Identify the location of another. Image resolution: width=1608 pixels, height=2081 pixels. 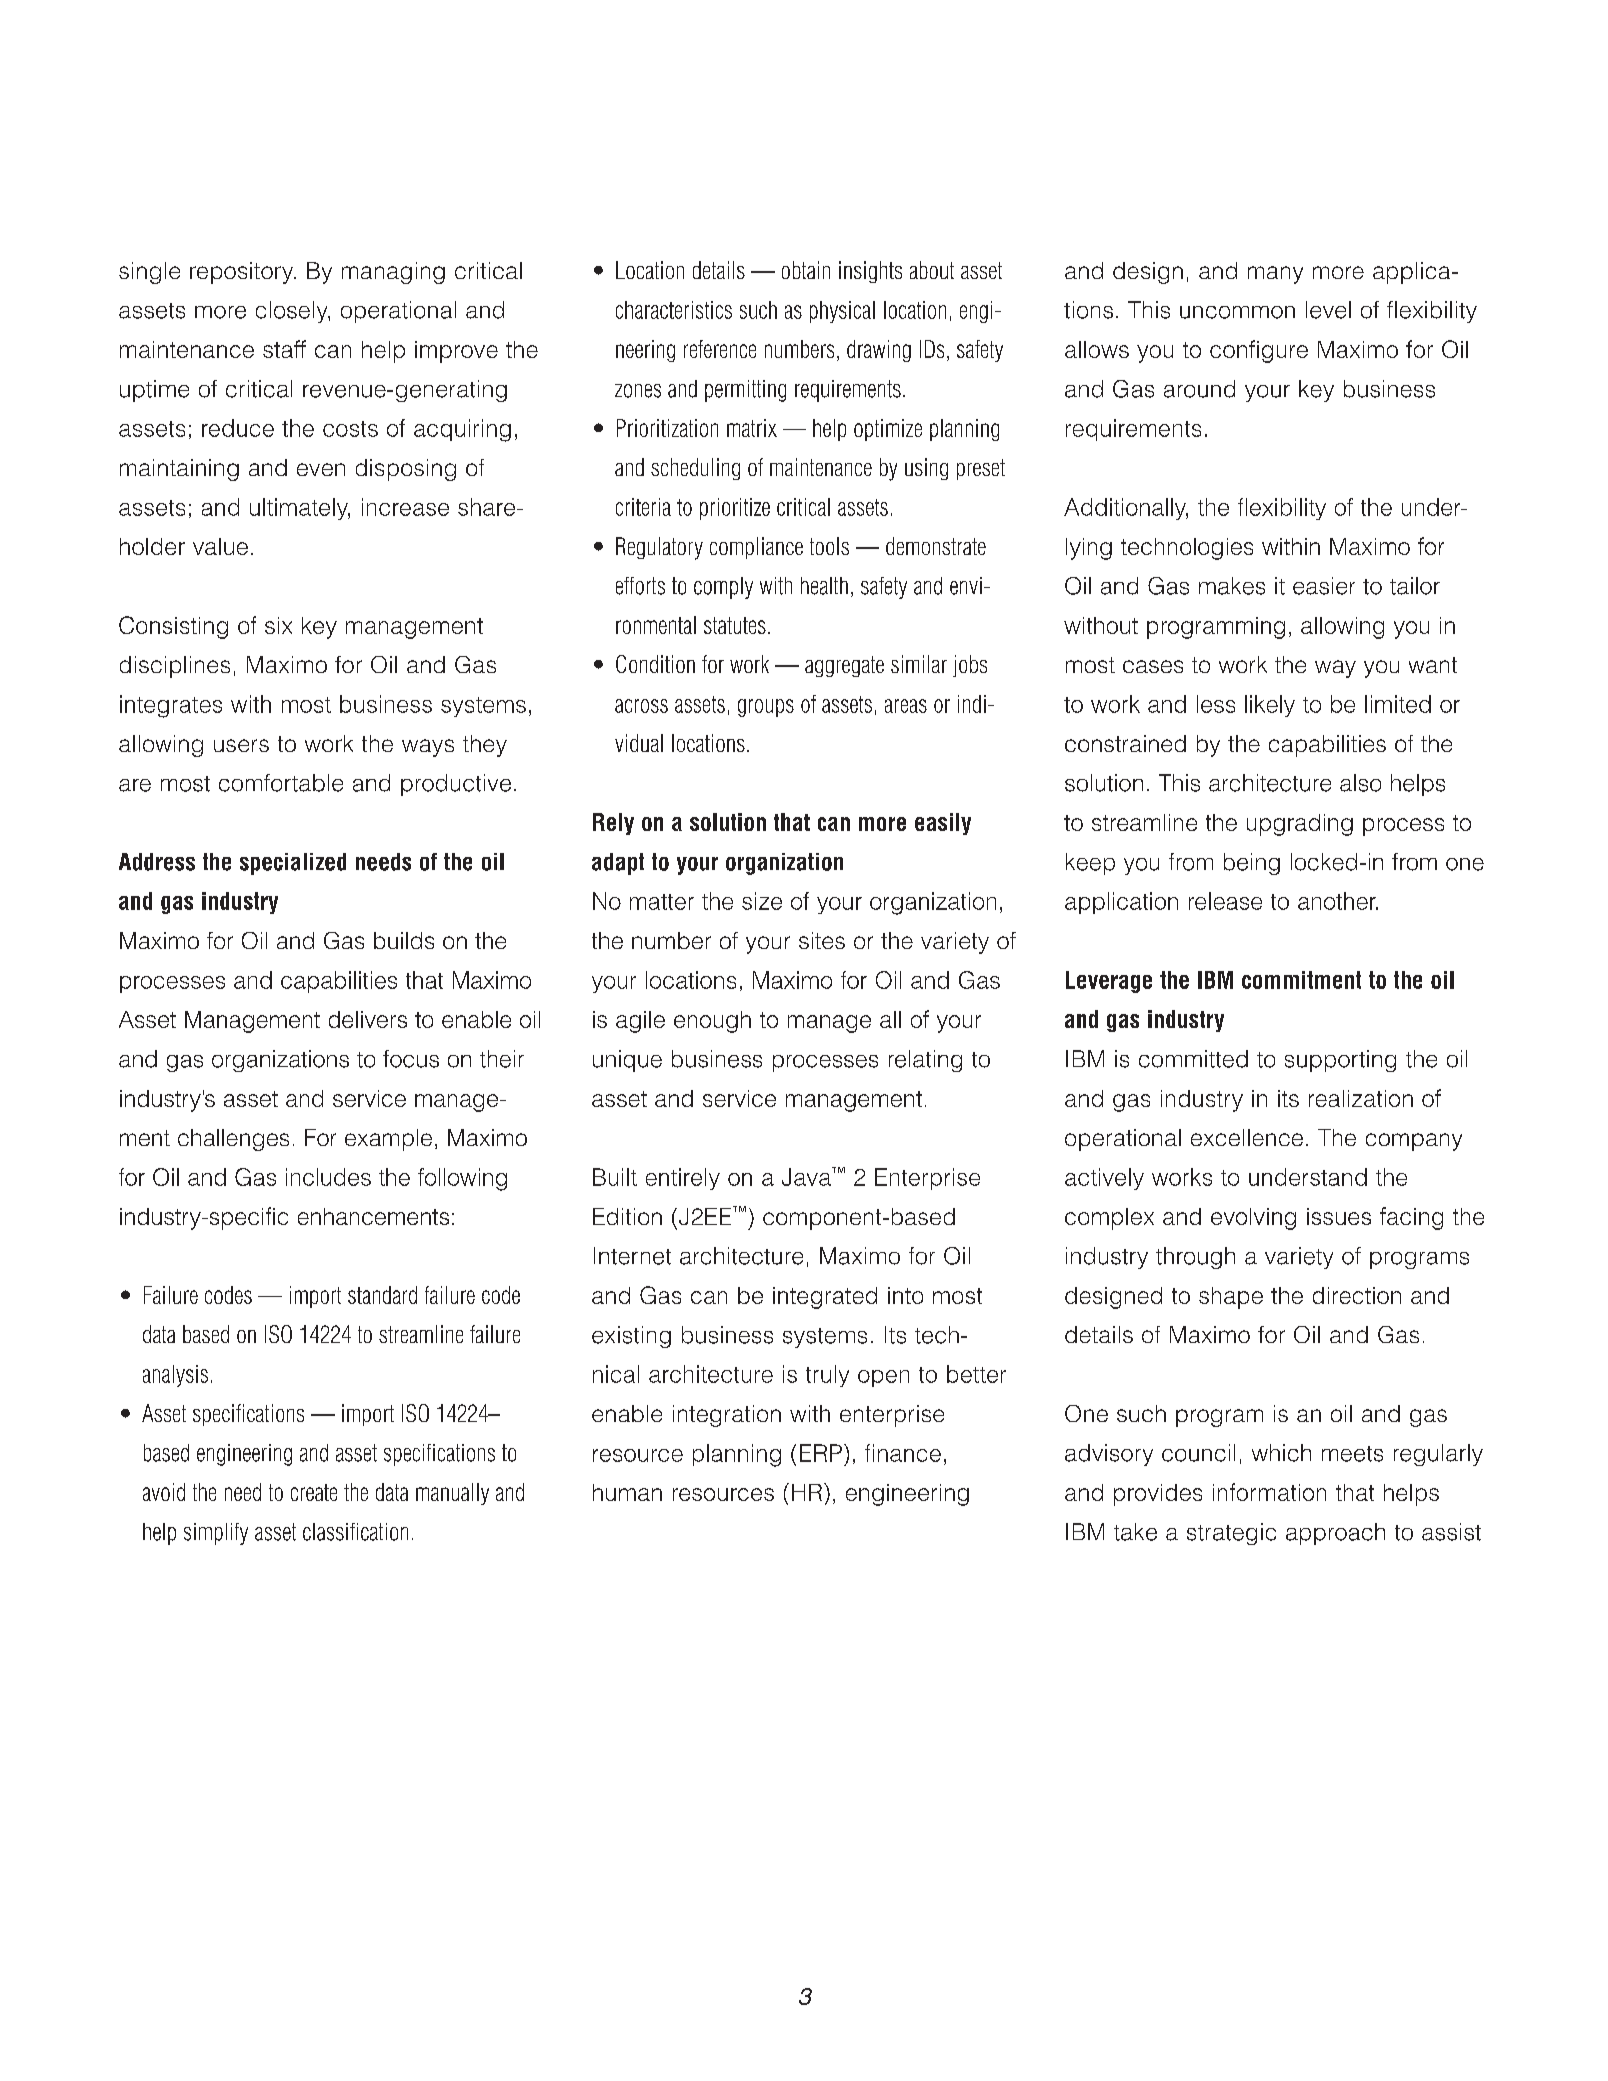
(1338, 901).
